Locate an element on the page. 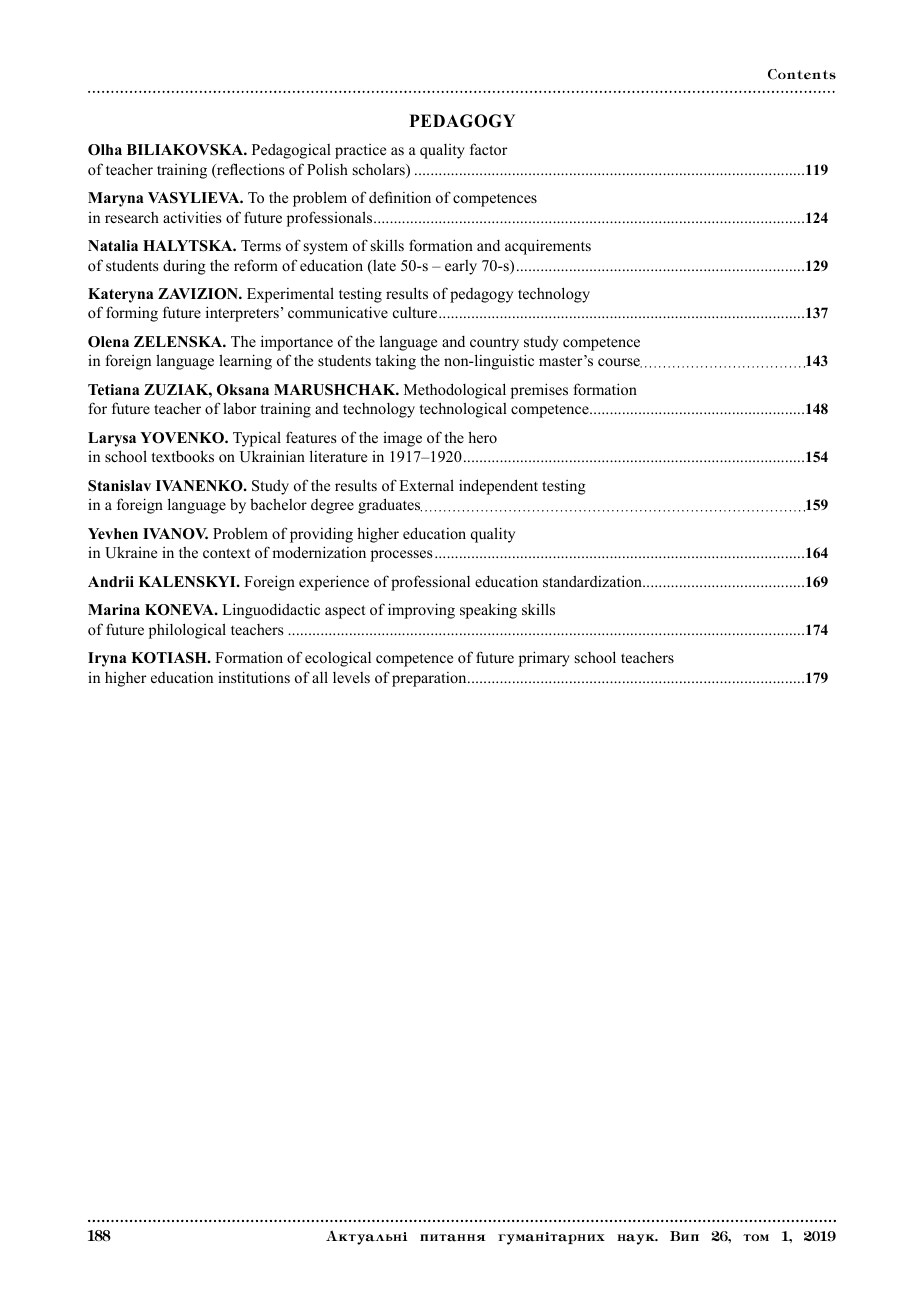 The image size is (924, 1308). early is located at coordinates (461, 267).
